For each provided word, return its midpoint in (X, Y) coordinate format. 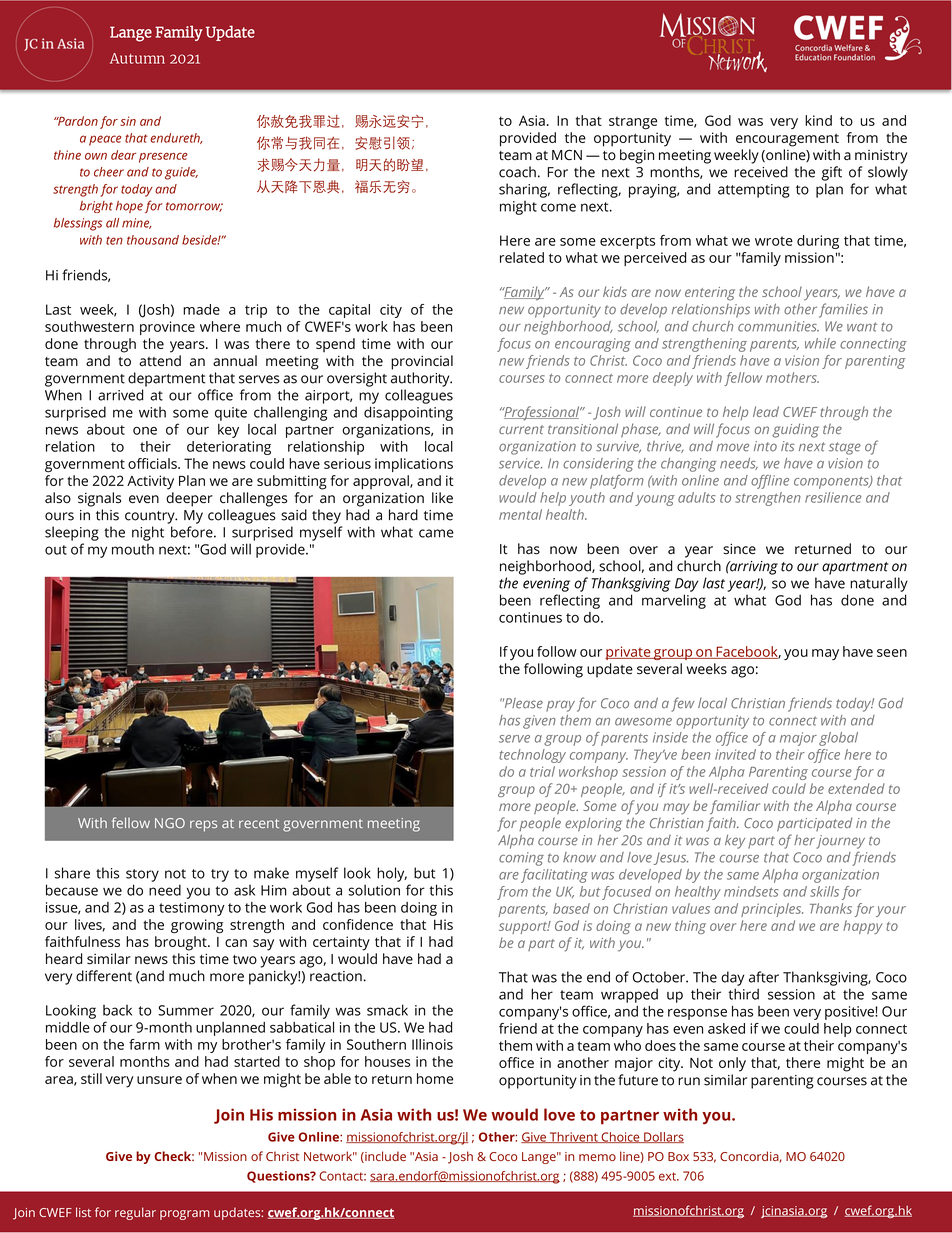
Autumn (137, 58)
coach (517, 172)
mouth (133, 549)
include (384, 1157)
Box (678, 1156)
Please (523, 703)
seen (892, 653)
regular (135, 1213)
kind (818, 120)
